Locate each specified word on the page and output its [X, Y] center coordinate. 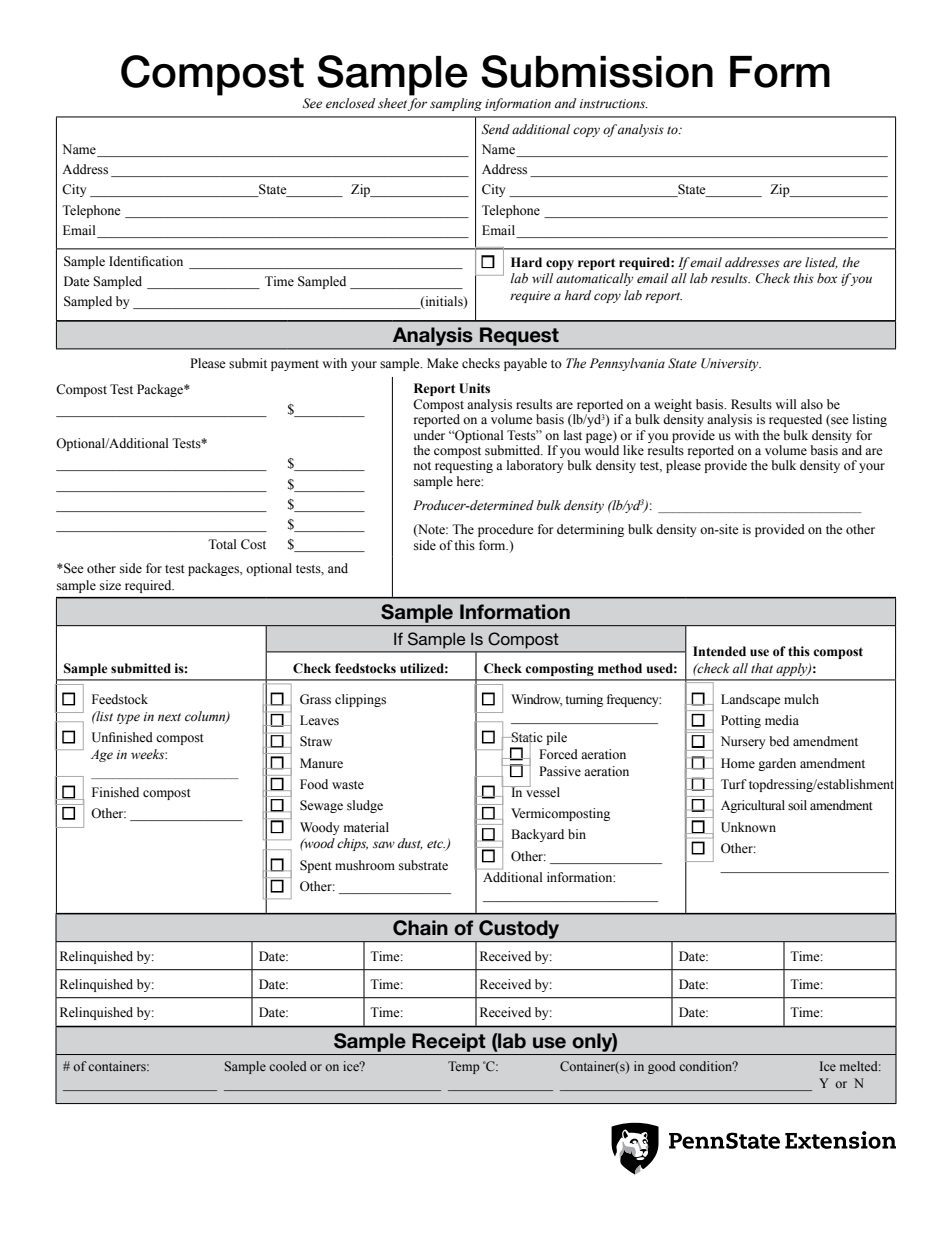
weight [673, 405]
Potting [741, 721]
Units [474, 388]
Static [526, 738]
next [169, 717]
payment [295, 365]
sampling [456, 104]
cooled [288, 1066]
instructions [614, 104]
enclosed [350, 103]
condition [707, 1066]
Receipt [449, 1042]
